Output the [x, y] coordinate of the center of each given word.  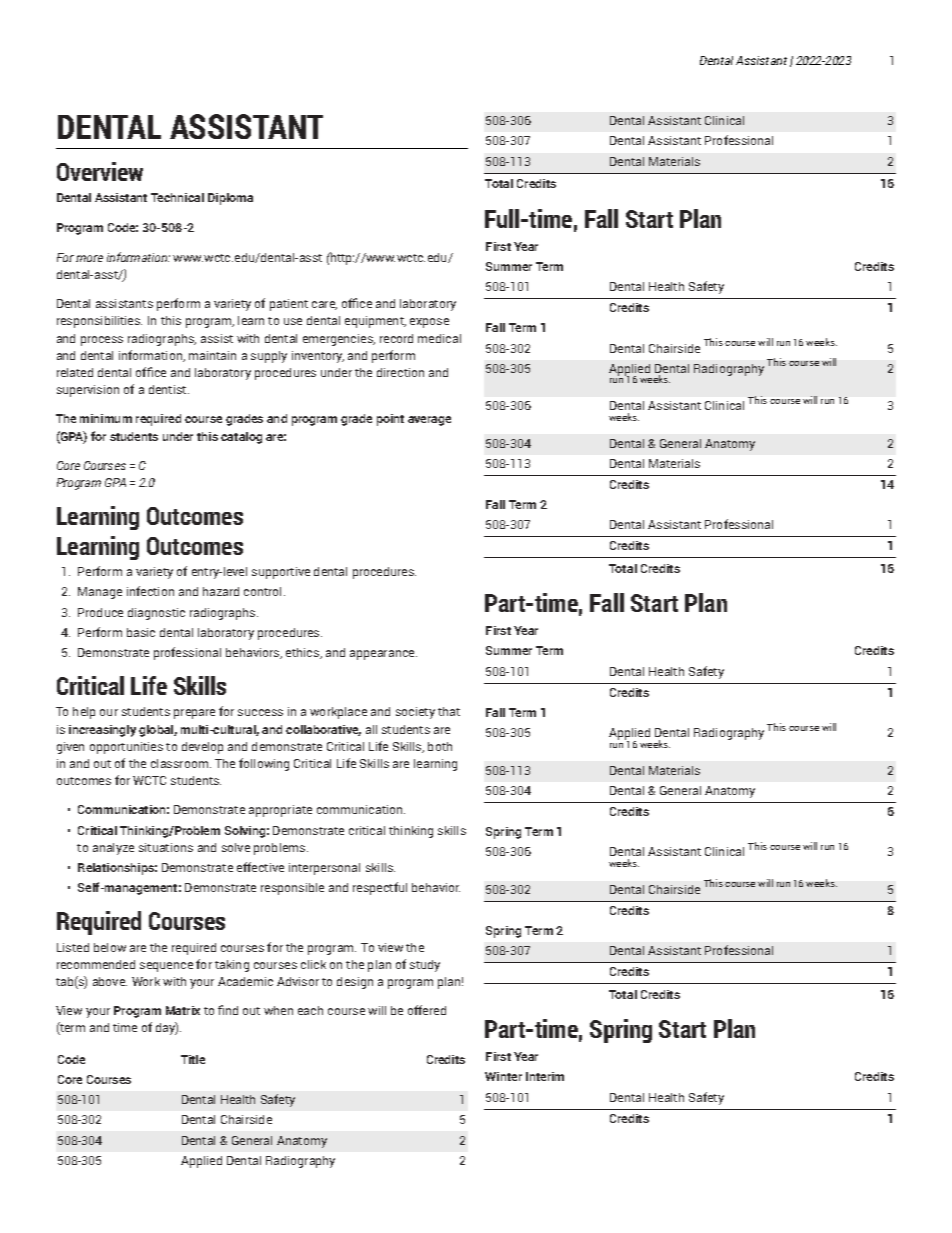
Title [193, 1059]
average [429, 421]
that [449, 711]
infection [150, 591]
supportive [281, 573]
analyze [113, 849]
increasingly [102, 731]
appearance [383, 655]
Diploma [230, 199]
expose [429, 323]
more [89, 258]
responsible [292, 889]
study [425, 966]
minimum [106, 418]
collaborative [323, 730]
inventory [318, 357]
